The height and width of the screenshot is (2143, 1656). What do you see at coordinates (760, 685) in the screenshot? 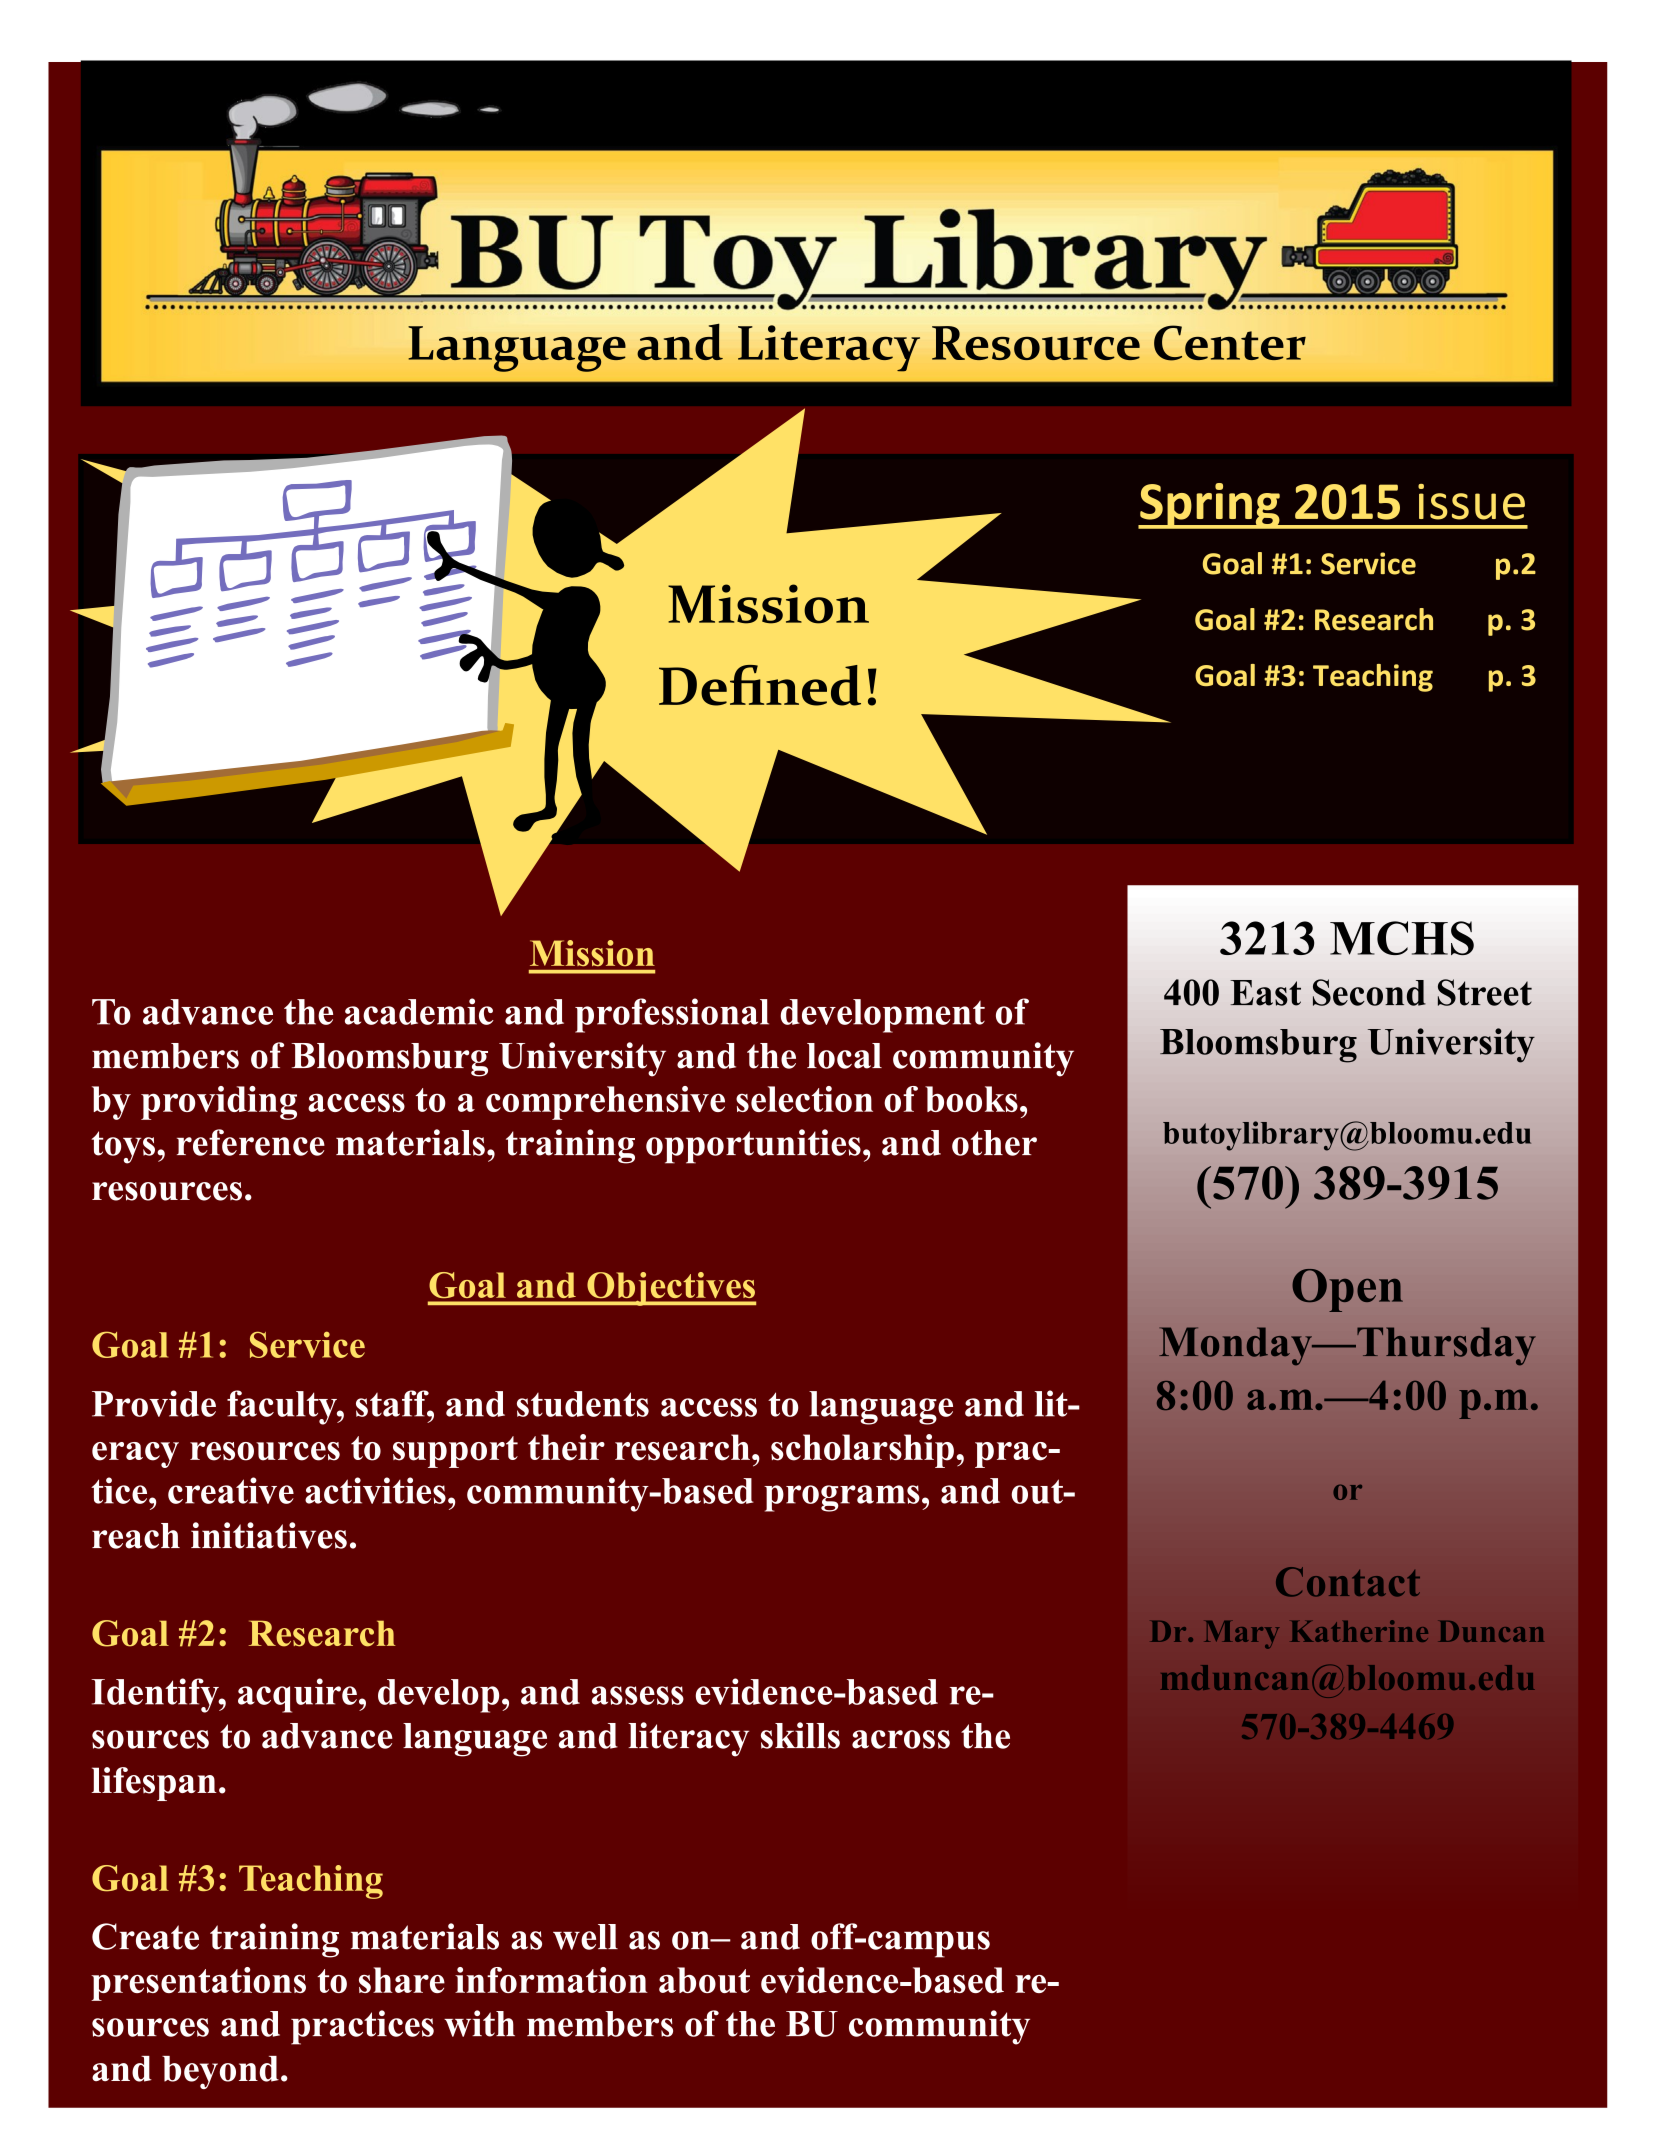
I see `Defined` at bounding box center [760, 685].
